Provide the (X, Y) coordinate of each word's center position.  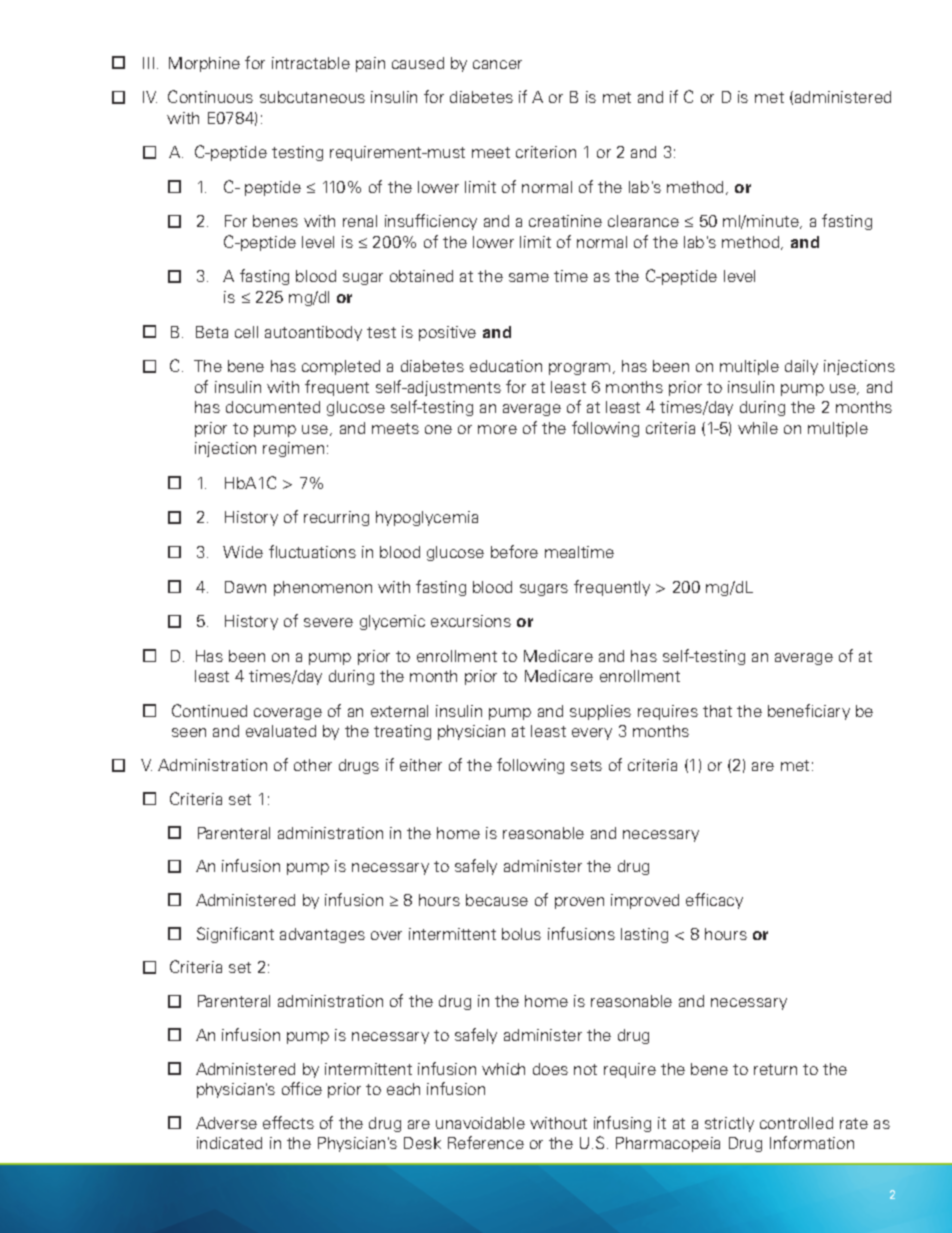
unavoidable (480, 1123)
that (717, 711)
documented (273, 407)
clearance (643, 221)
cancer (497, 64)
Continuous (210, 96)
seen (189, 732)
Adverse (226, 1123)
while (758, 428)
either (421, 765)
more (497, 429)
